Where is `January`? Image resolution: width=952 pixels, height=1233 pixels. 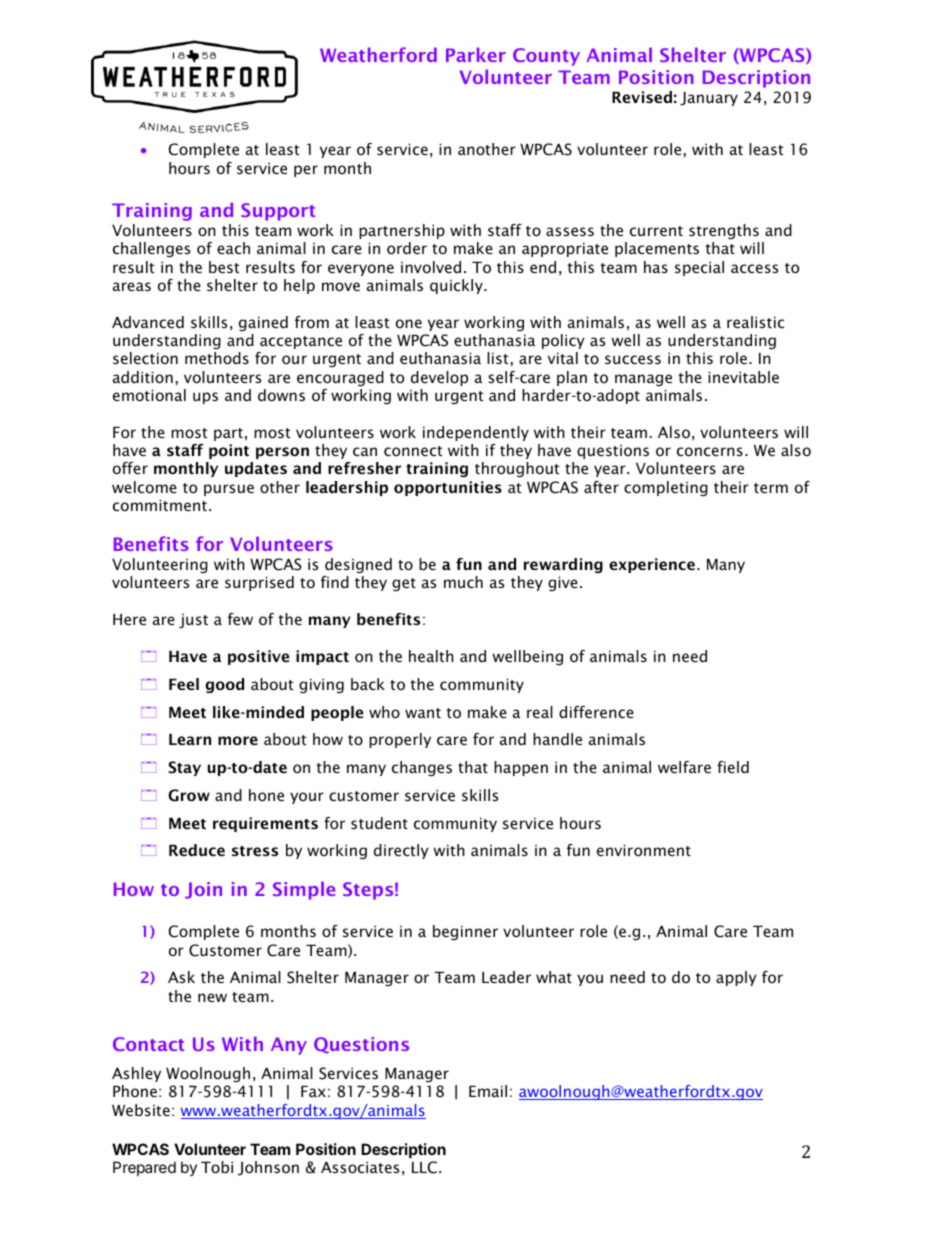
January is located at coordinates (709, 98).
